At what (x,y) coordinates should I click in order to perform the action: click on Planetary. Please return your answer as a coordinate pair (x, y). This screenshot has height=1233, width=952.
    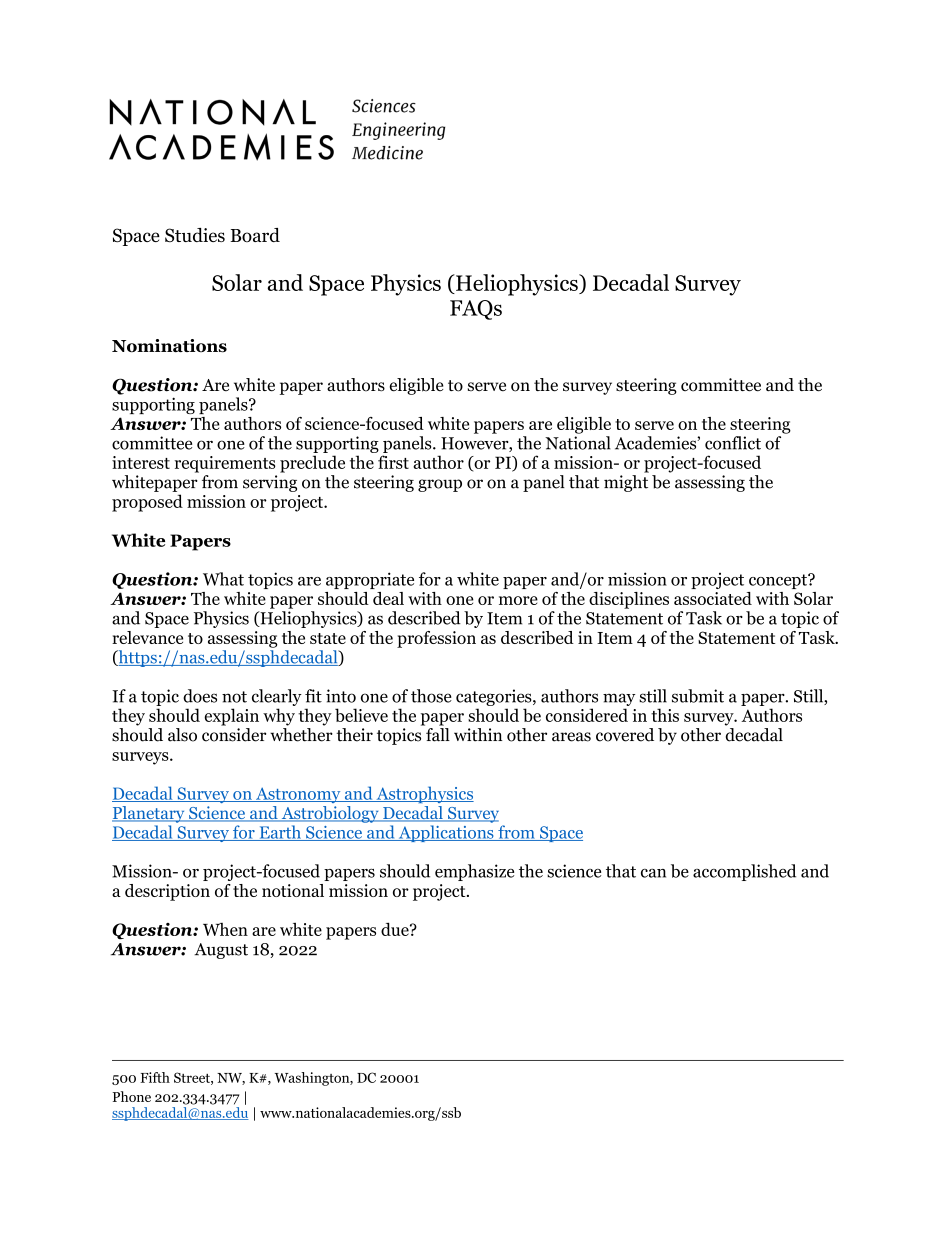
    Looking at the image, I should click on (149, 814).
